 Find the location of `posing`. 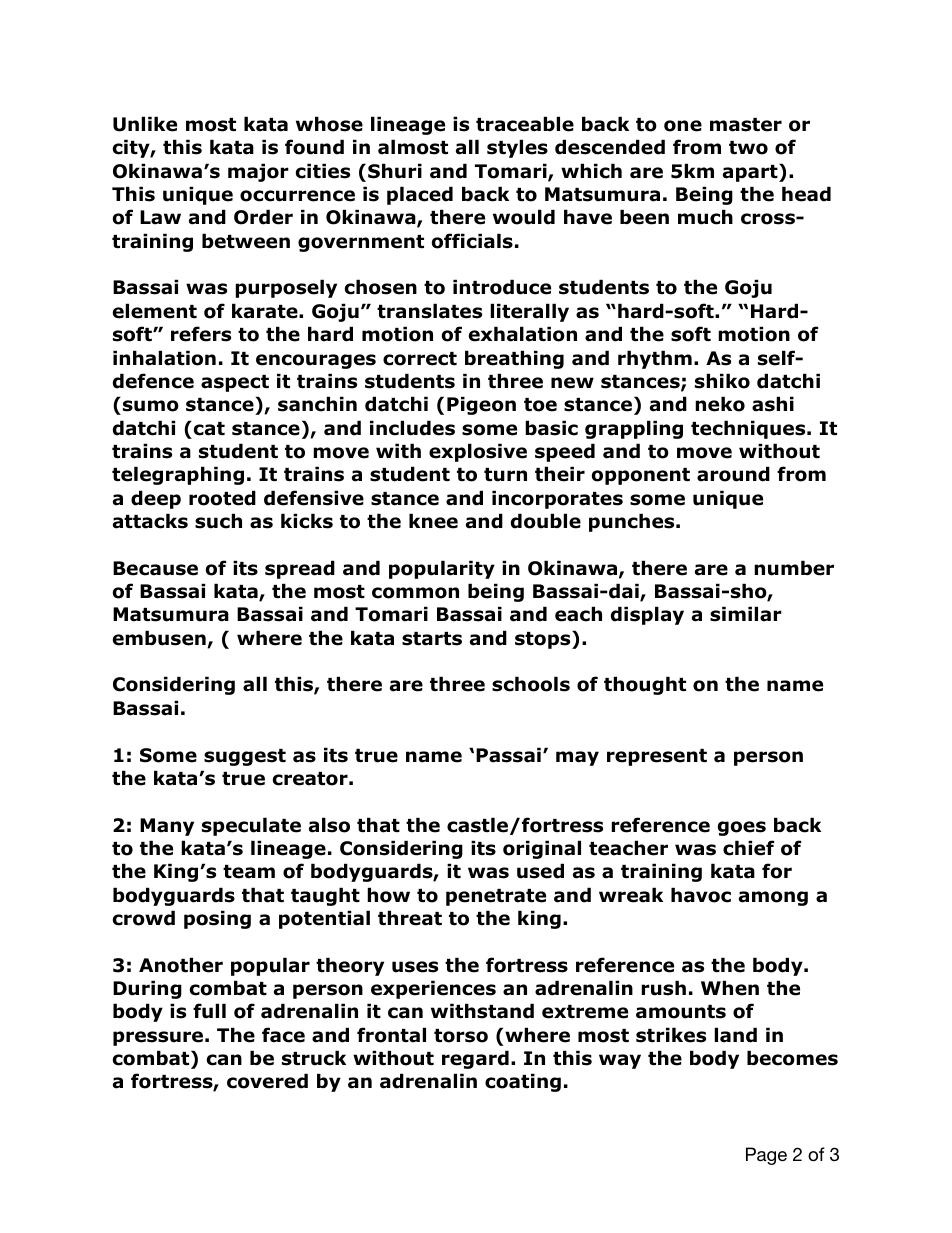

posing is located at coordinates (217, 919).
